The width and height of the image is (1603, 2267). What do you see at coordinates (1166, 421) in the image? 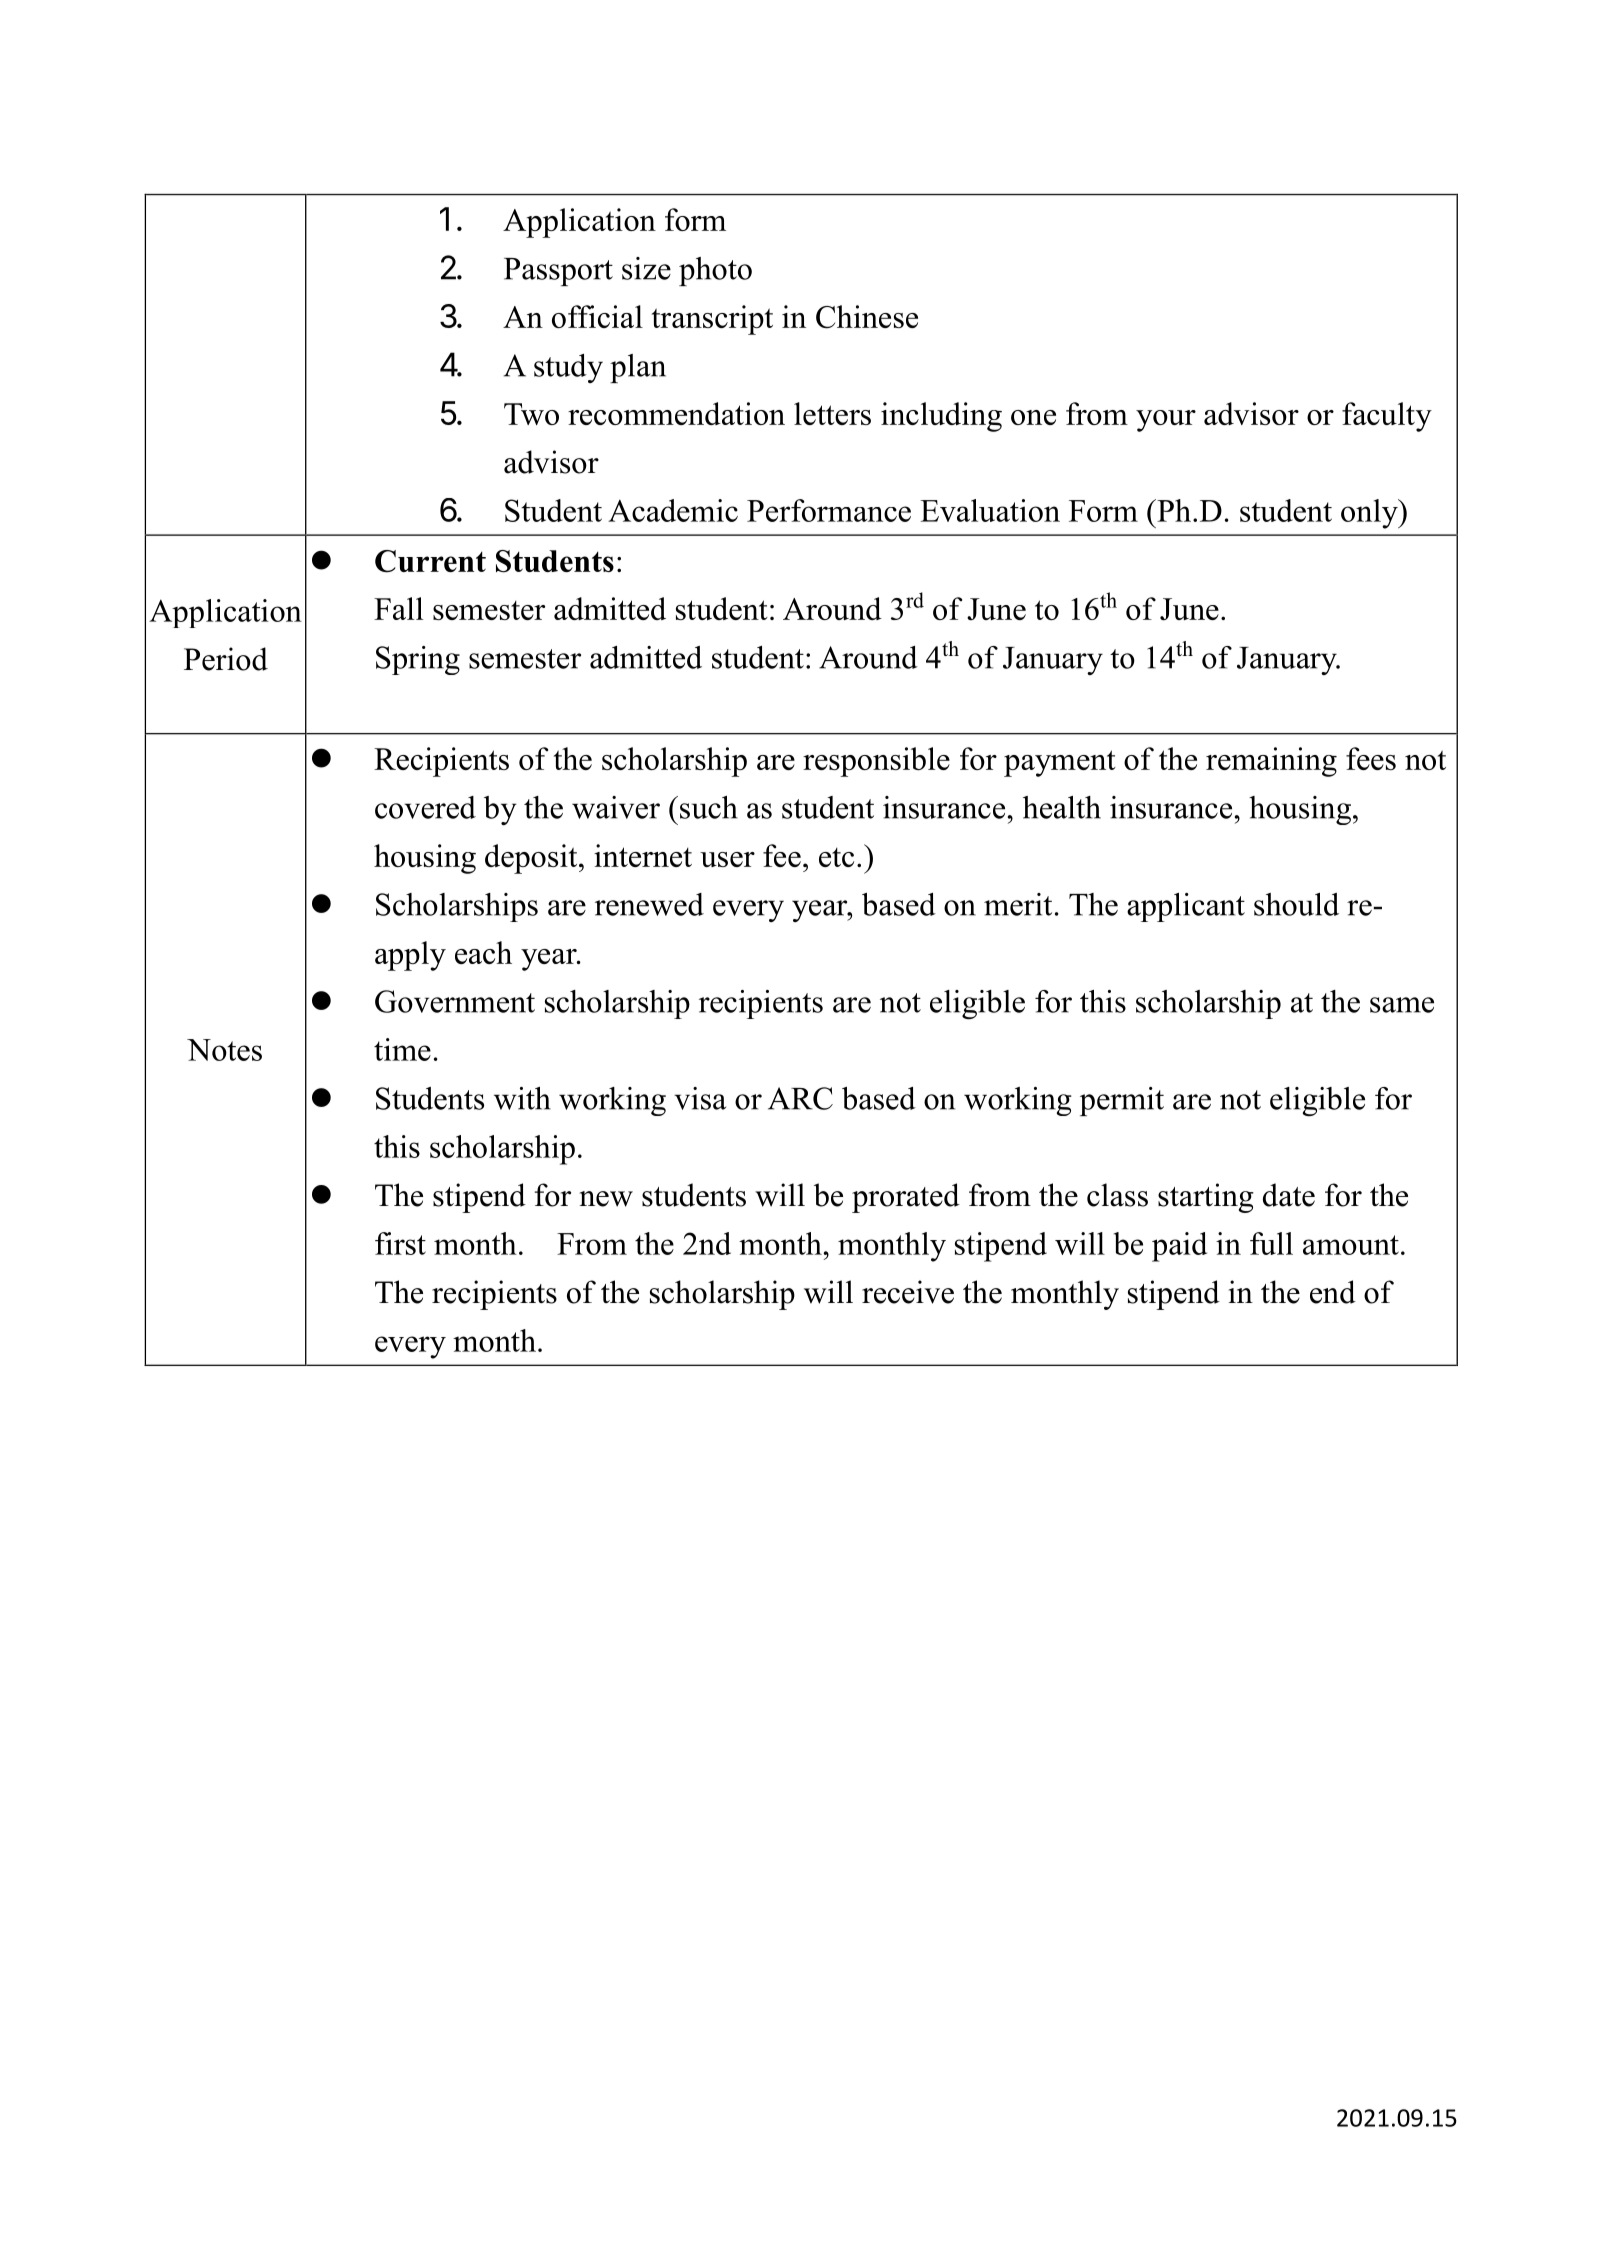
I see `your` at bounding box center [1166, 421].
